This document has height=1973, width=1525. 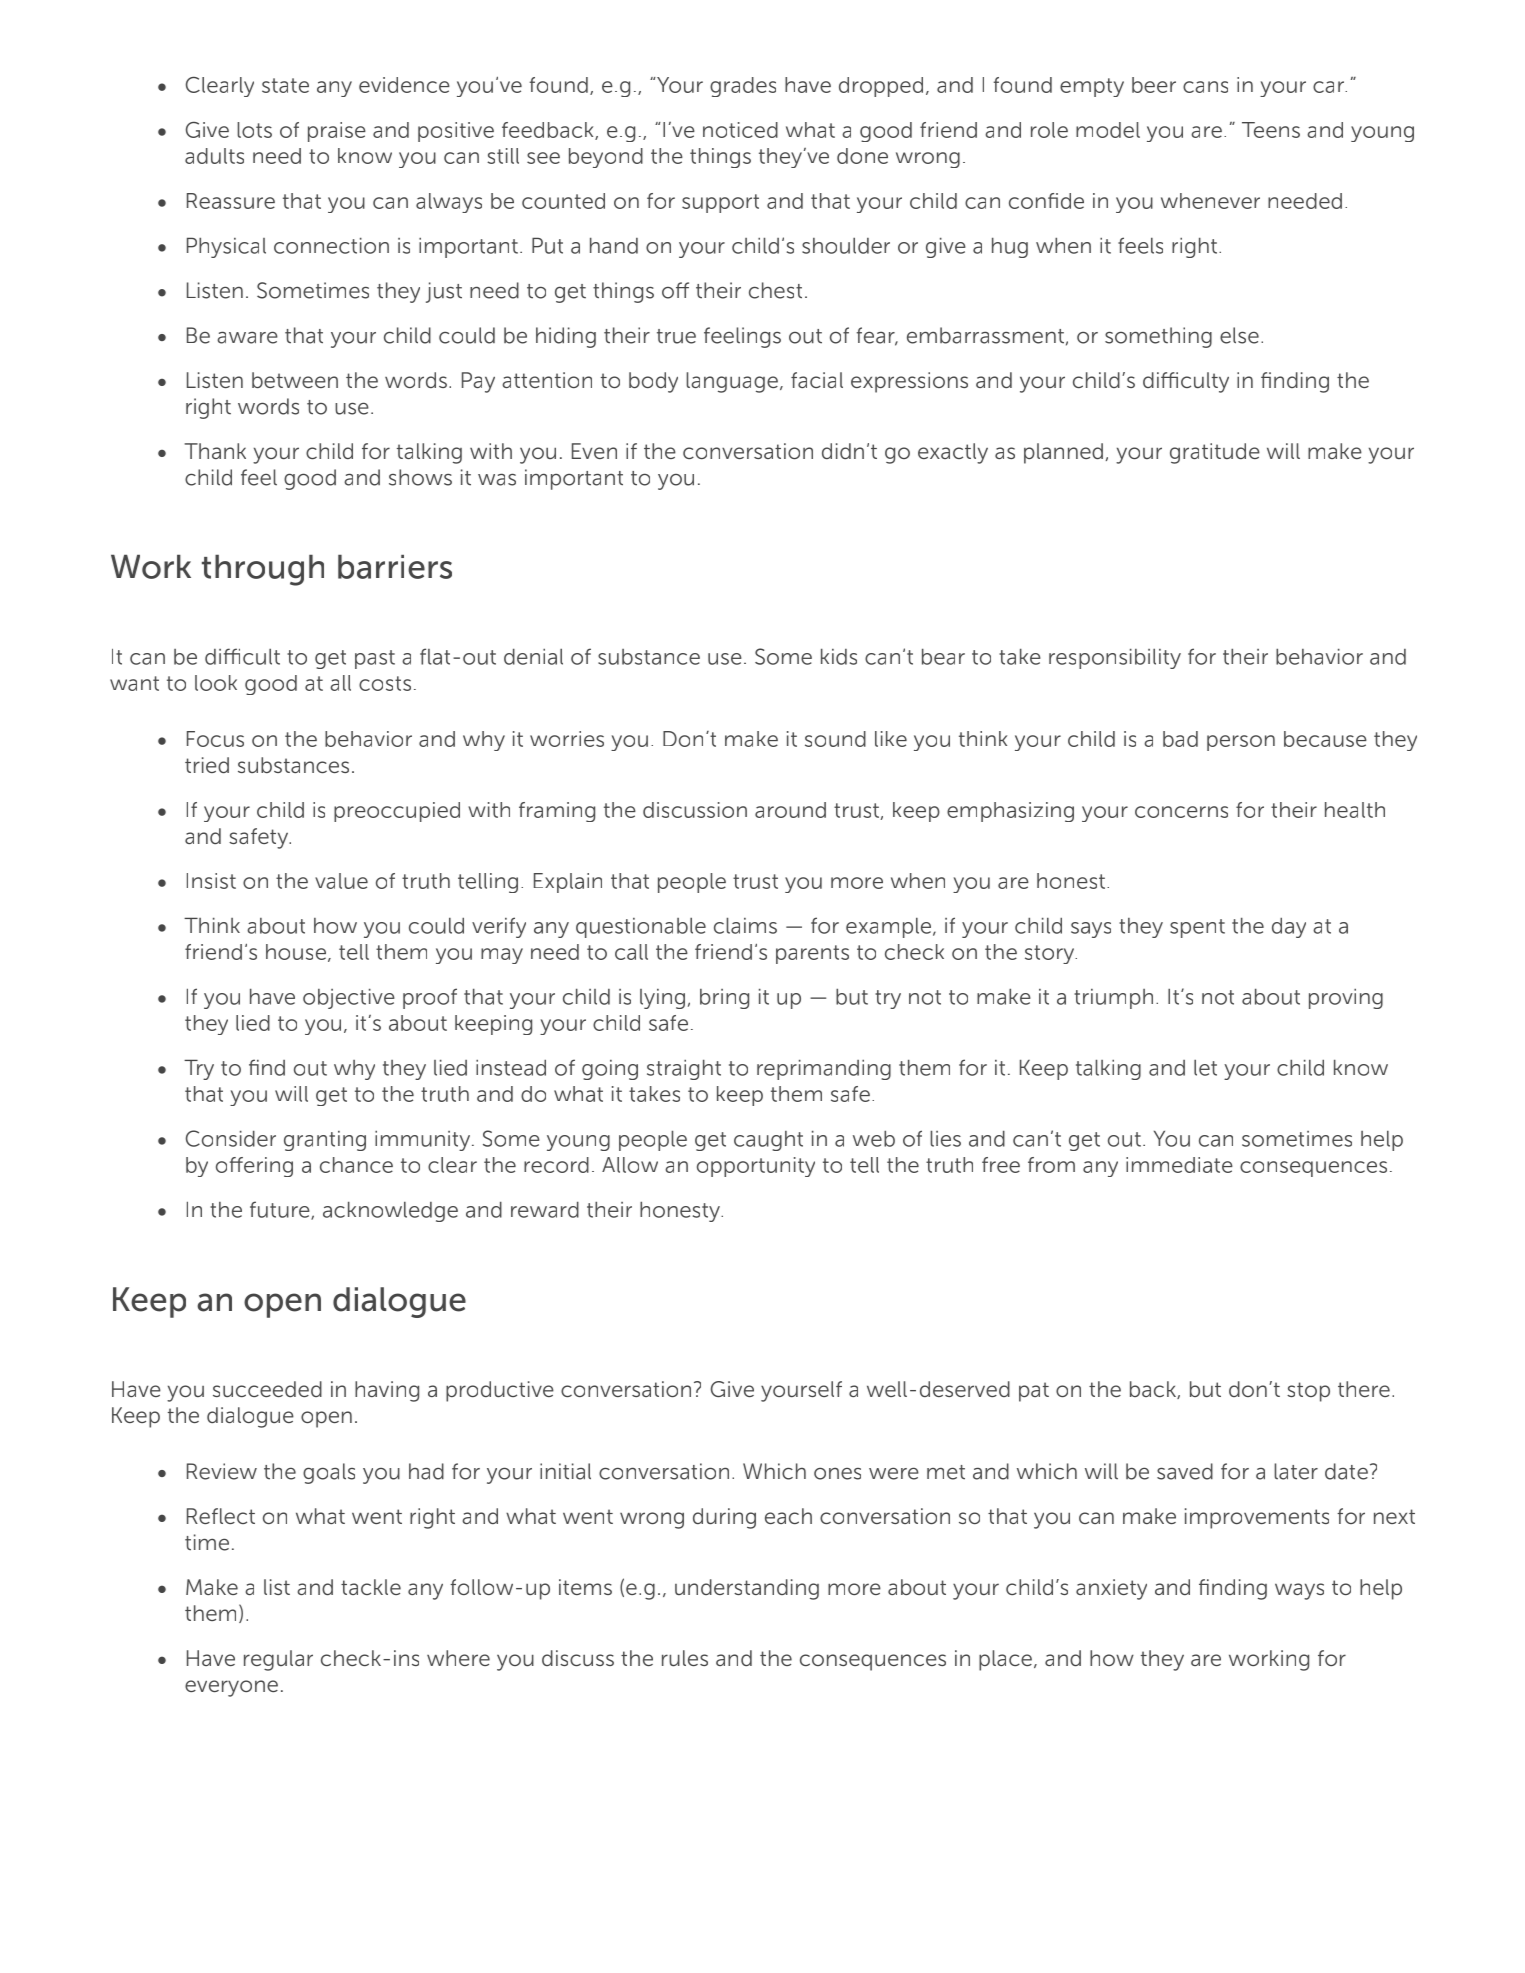 What do you see at coordinates (1271, 130) in the document?
I see `Teens` at bounding box center [1271, 130].
